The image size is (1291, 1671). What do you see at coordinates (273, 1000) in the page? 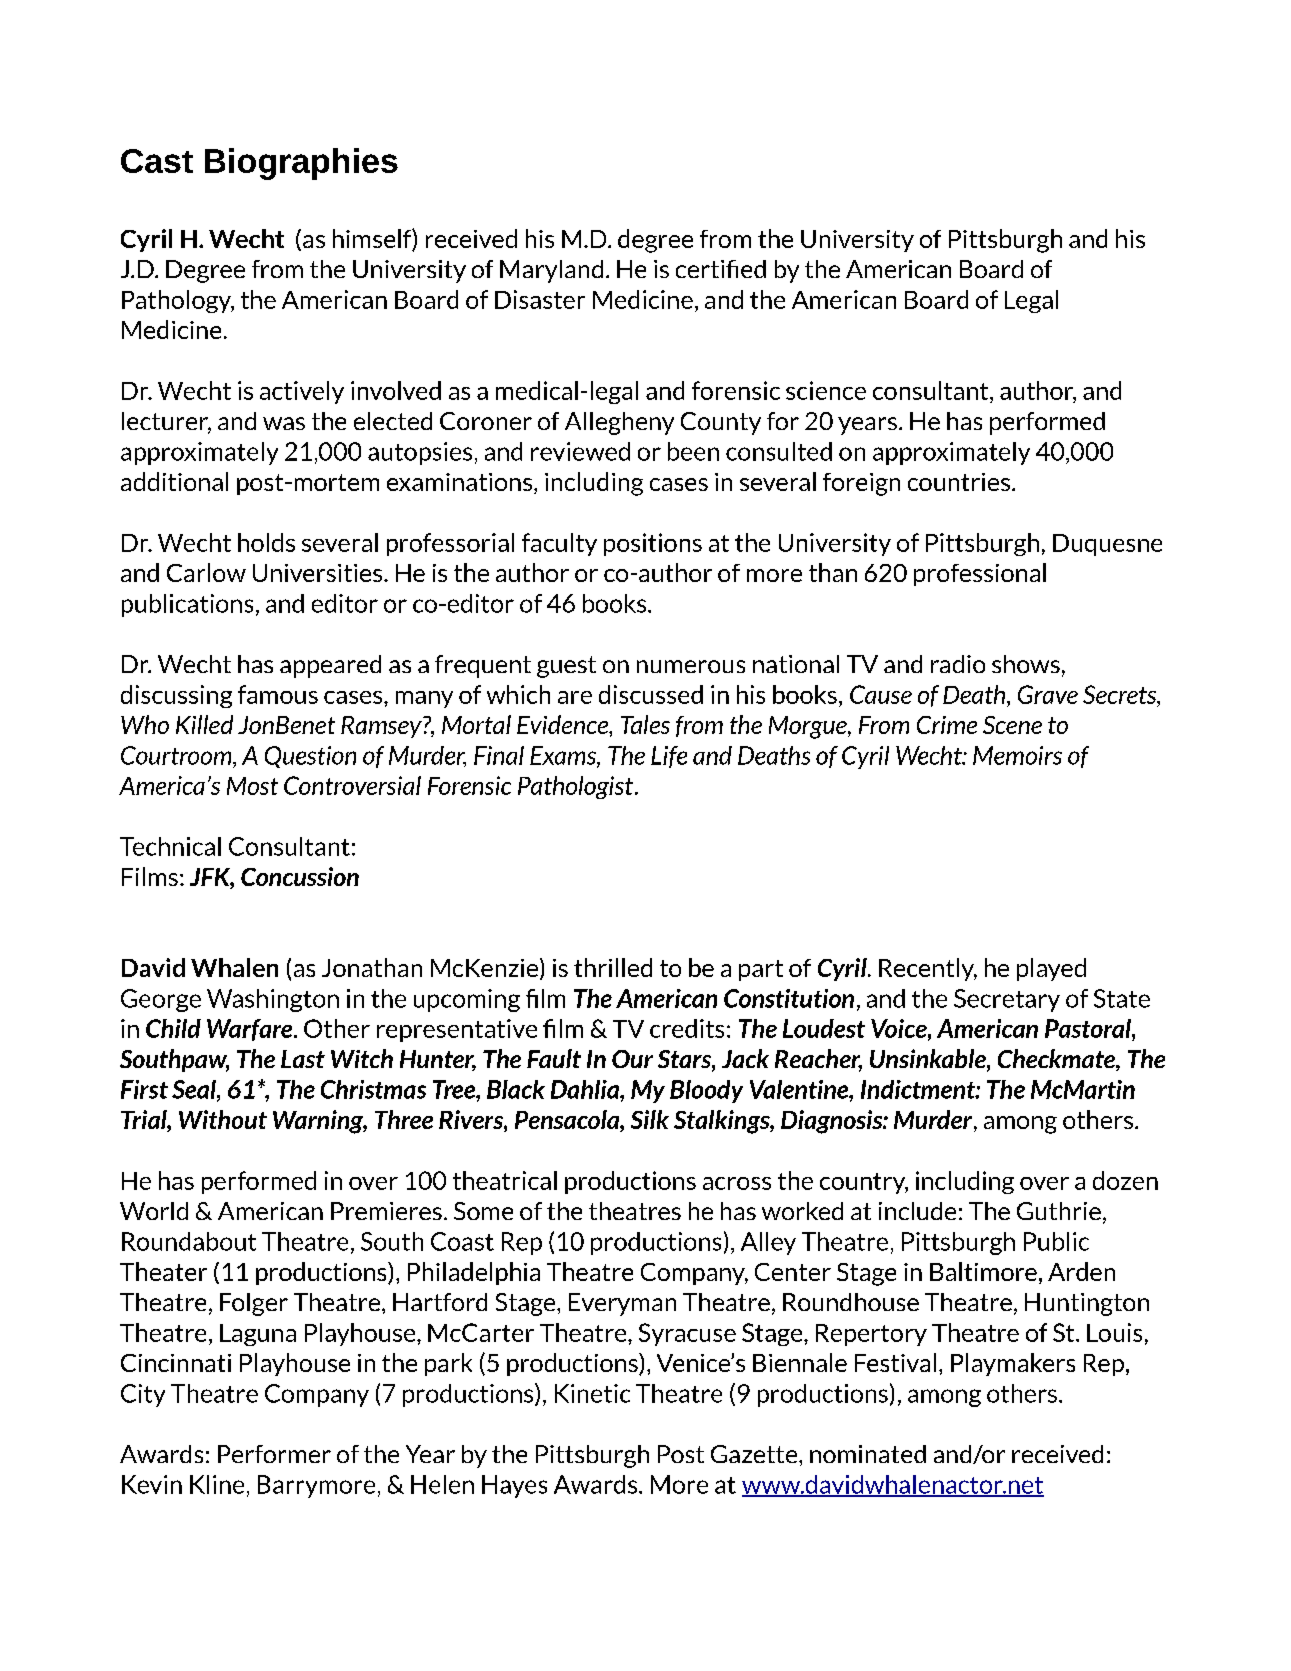
I see `Washington` at bounding box center [273, 1000].
